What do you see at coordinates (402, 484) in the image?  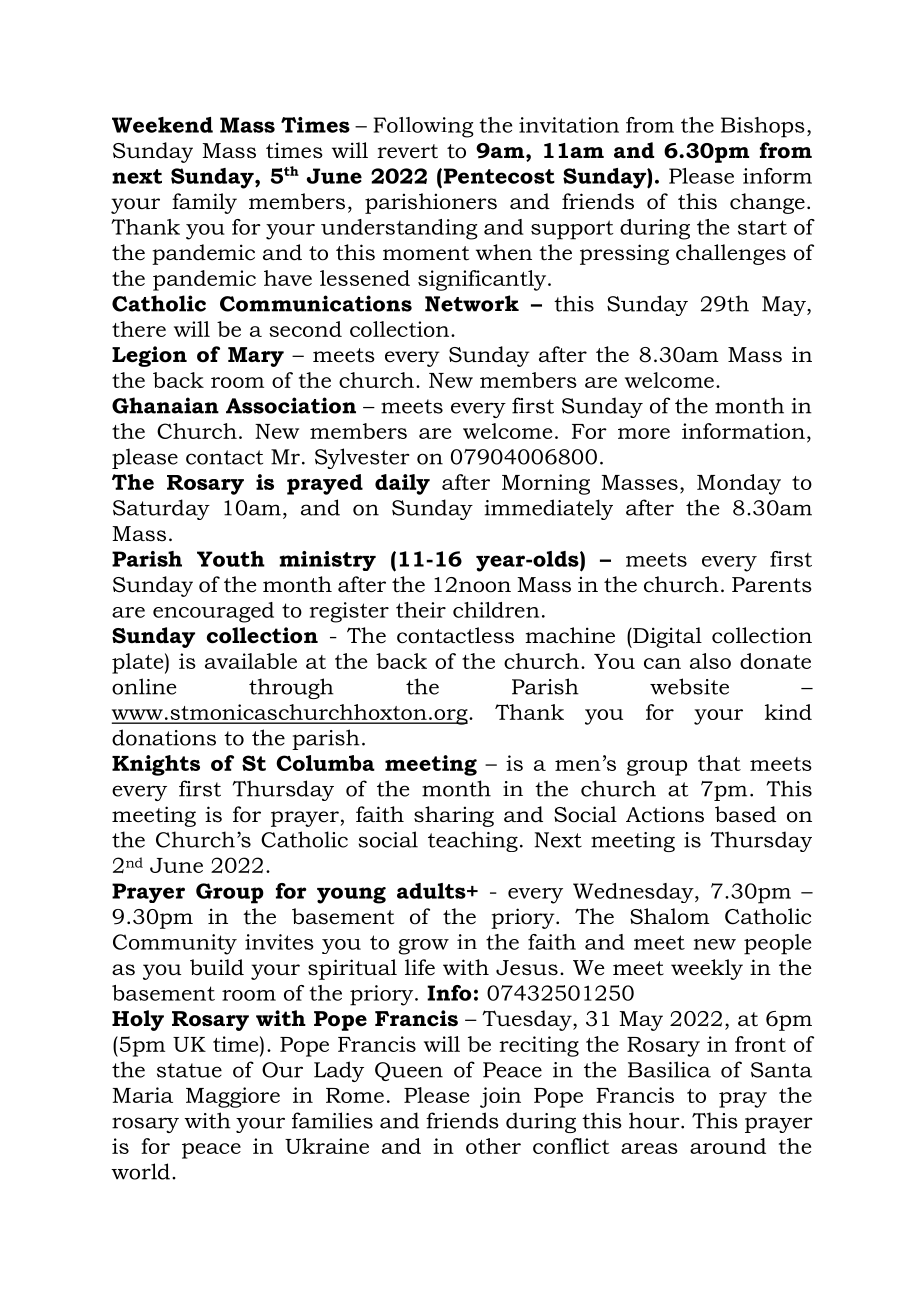 I see `daily` at bounding box center [402, 484].
